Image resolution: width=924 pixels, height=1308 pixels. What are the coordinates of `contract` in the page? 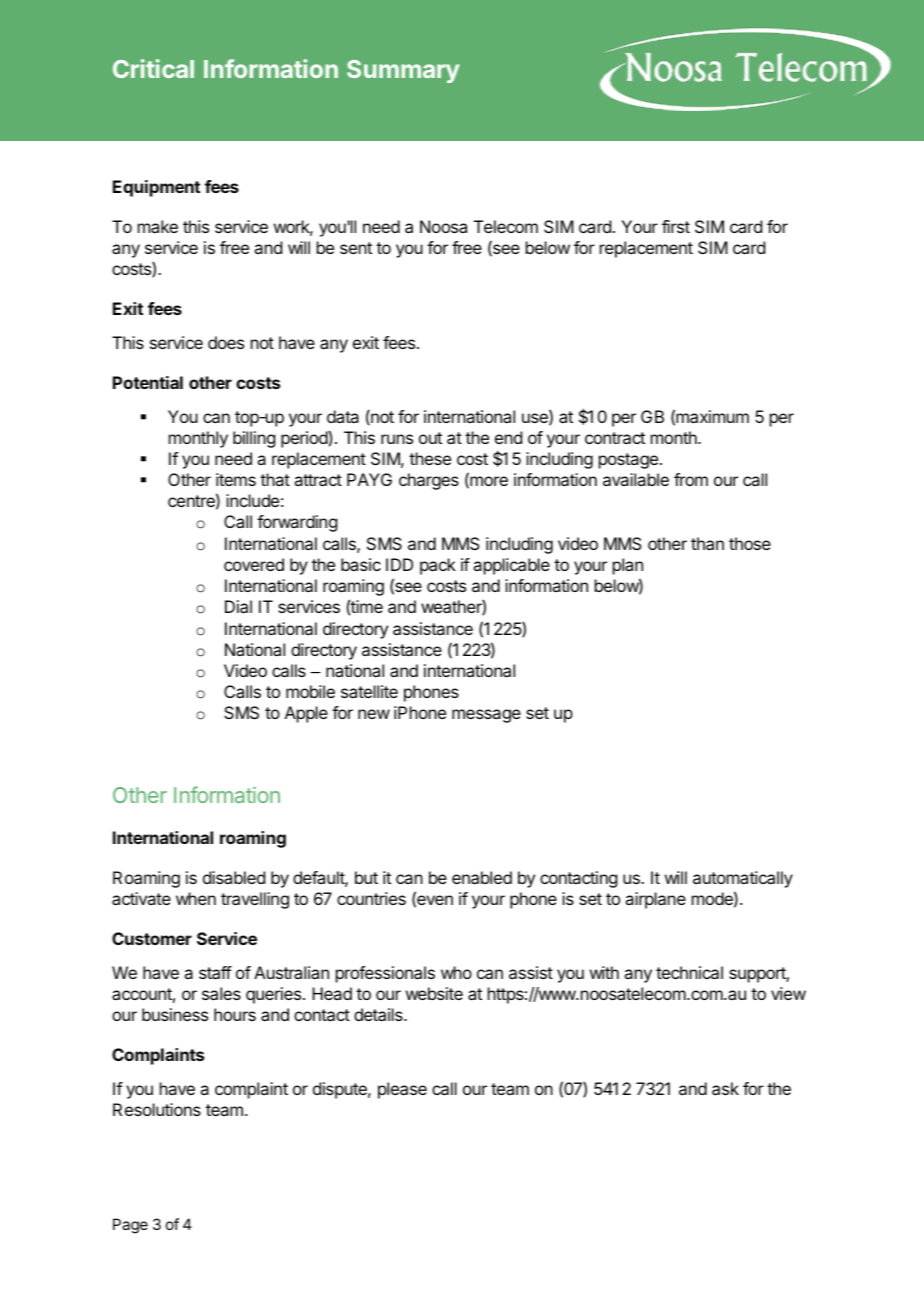 It's located at (615, 438).
